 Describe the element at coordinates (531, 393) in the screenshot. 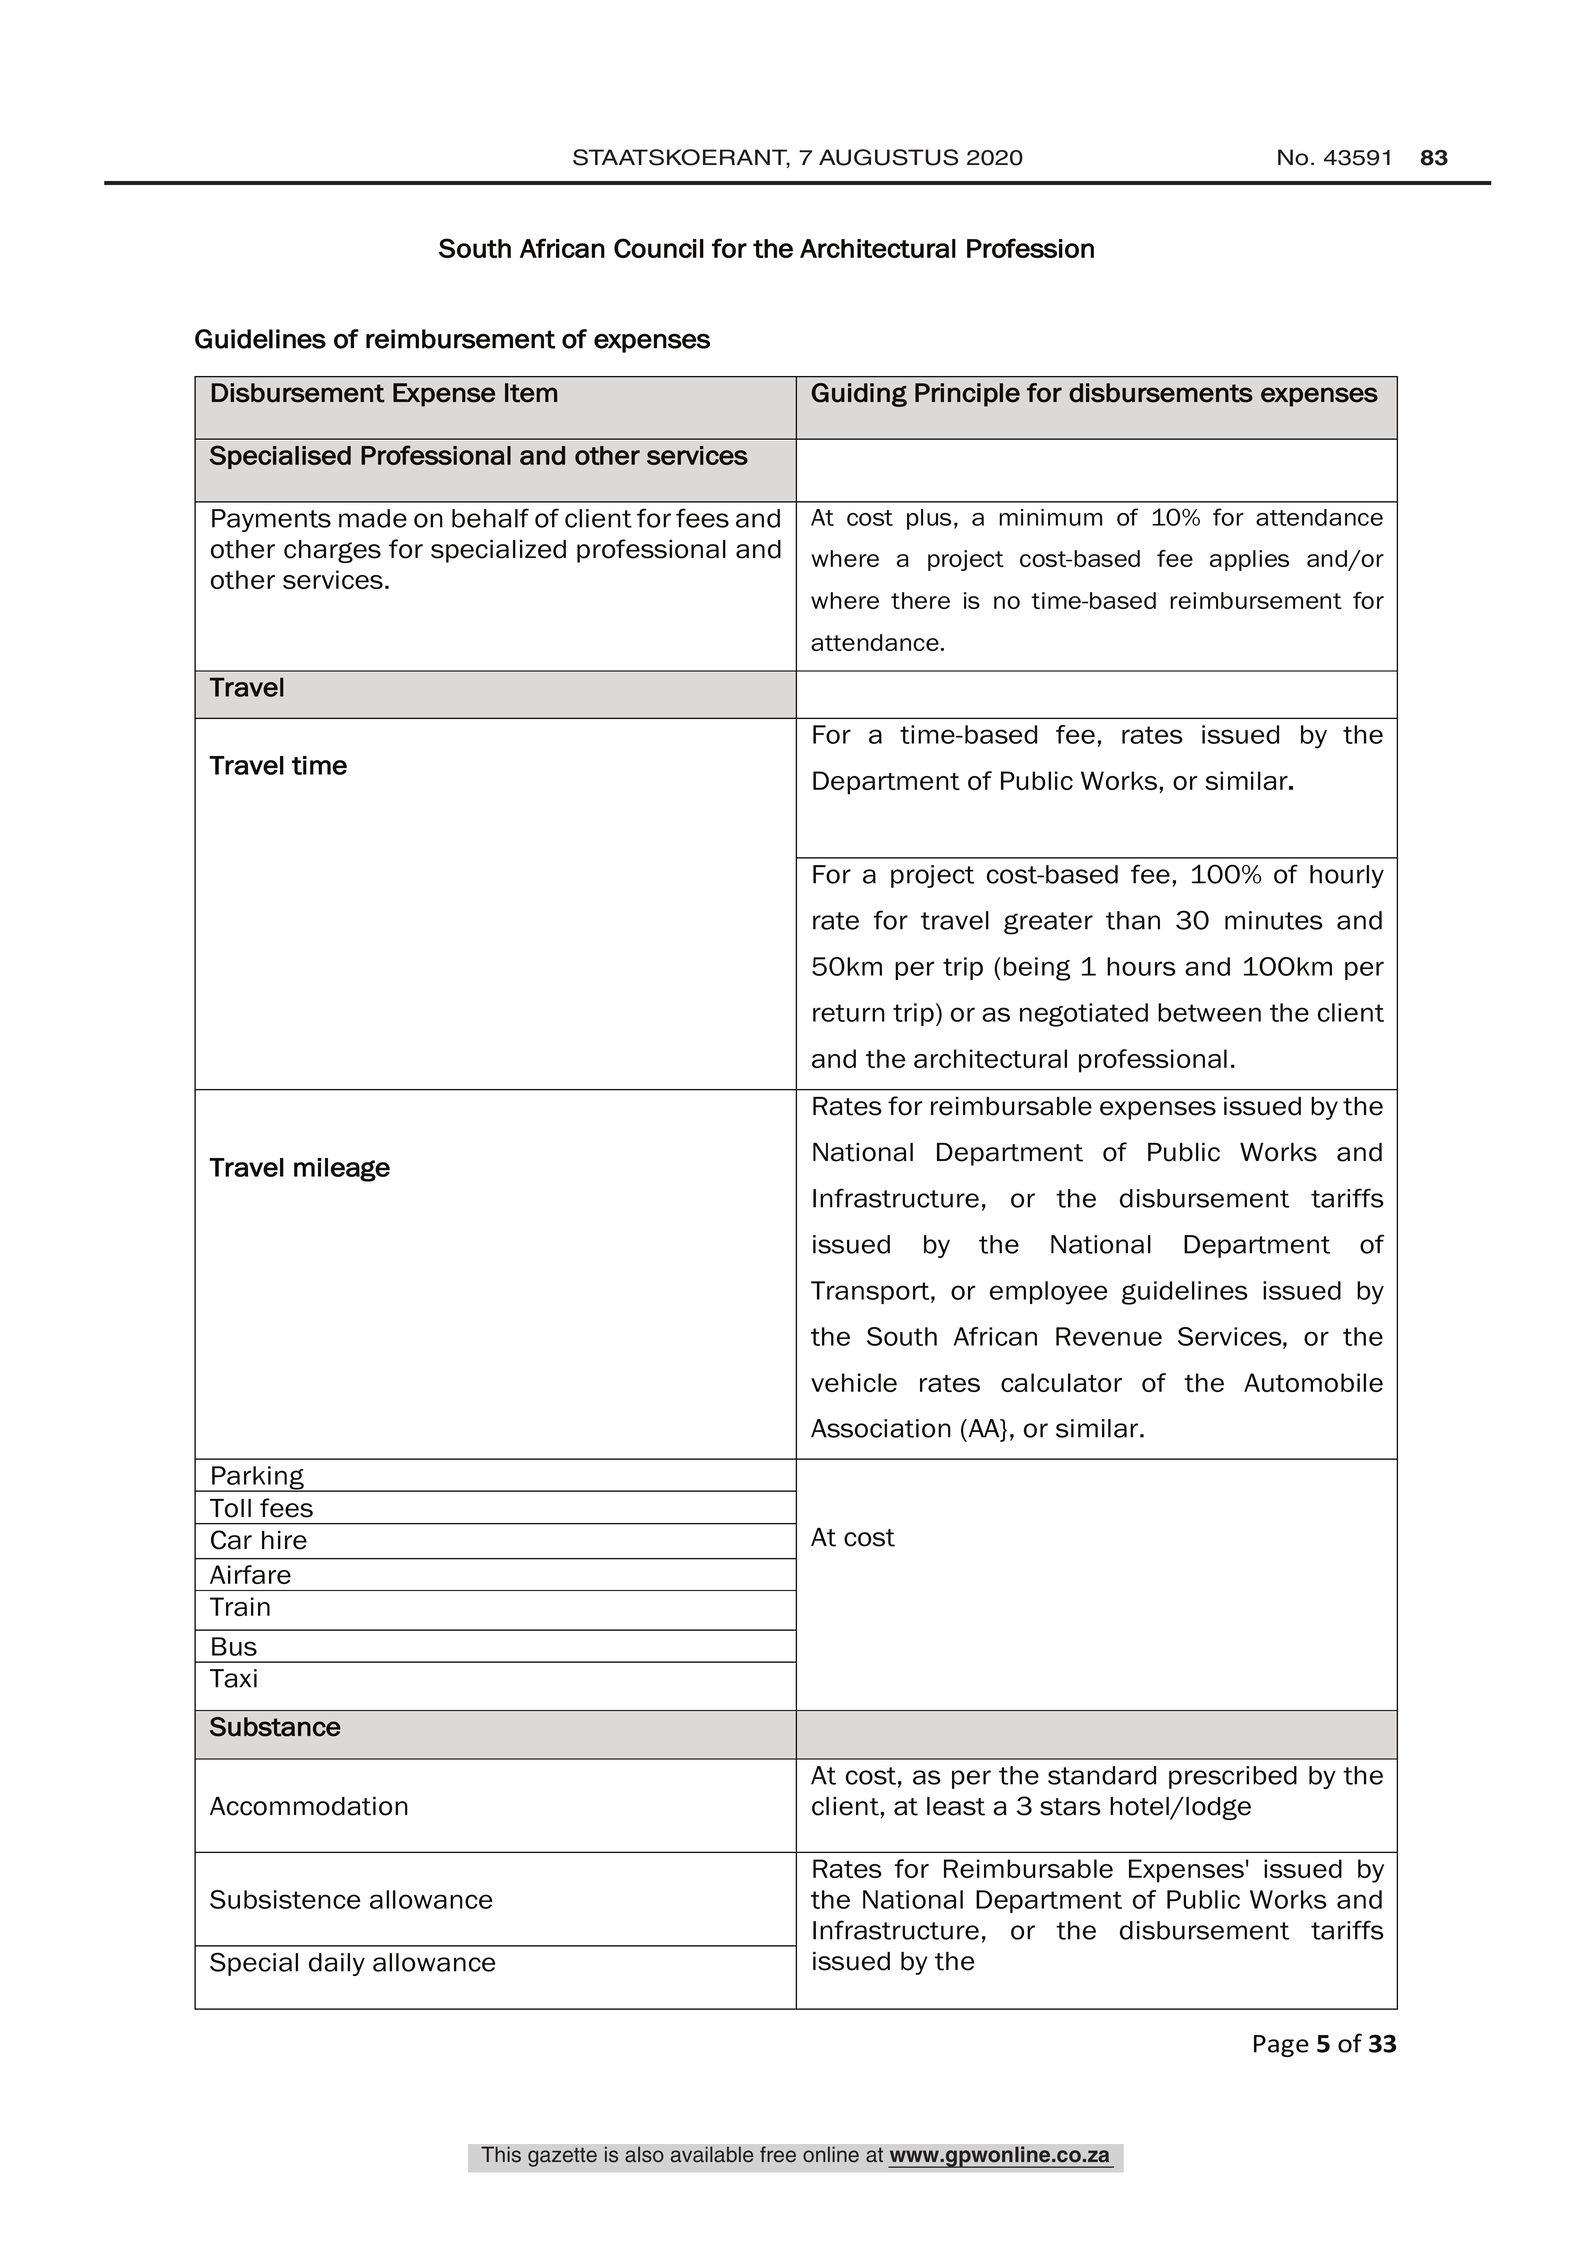

I see `Item` at that location.
